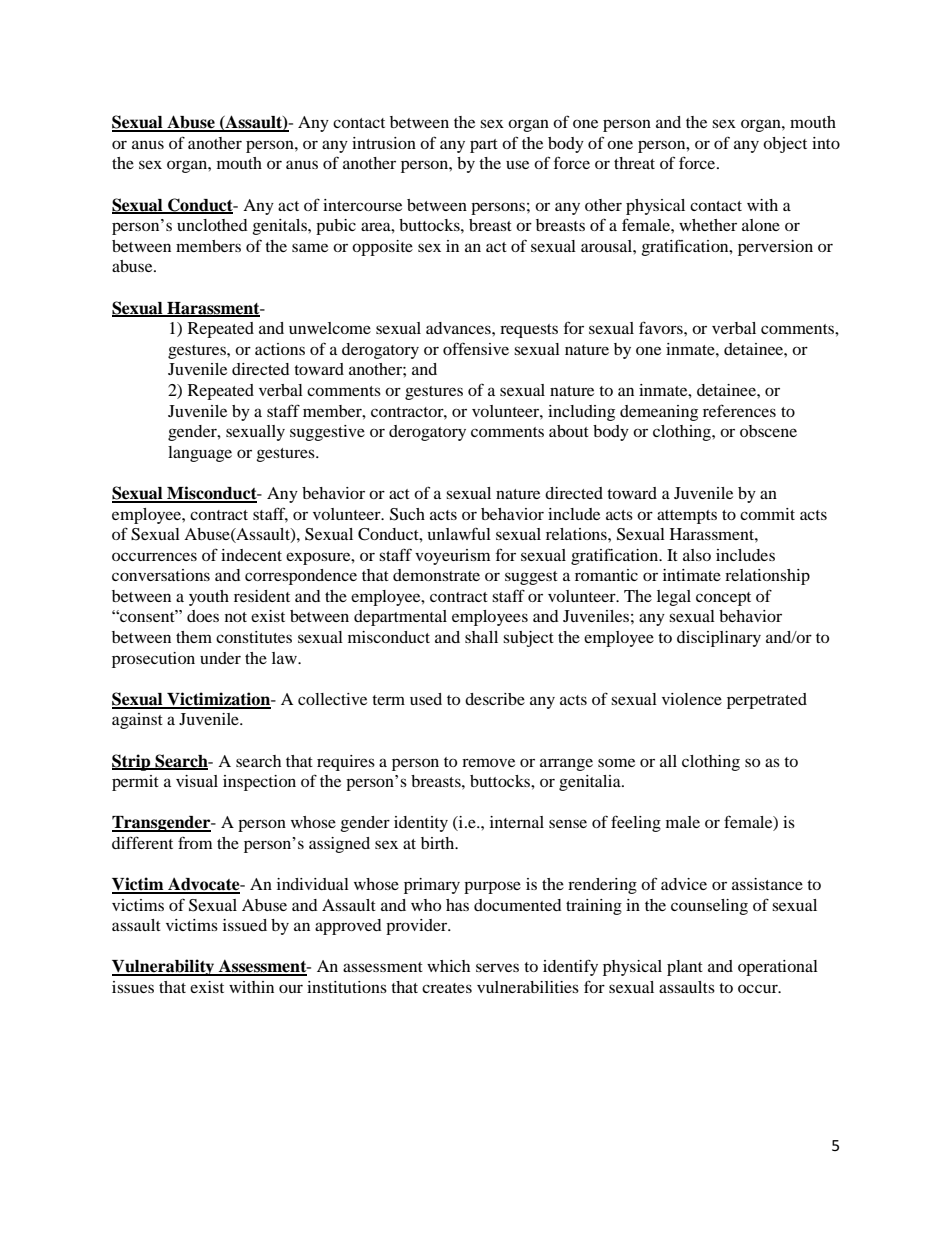  What do you see at coordinates (785, 145) in the screenshot?
I see `object` at bounding box center [785, 145].
